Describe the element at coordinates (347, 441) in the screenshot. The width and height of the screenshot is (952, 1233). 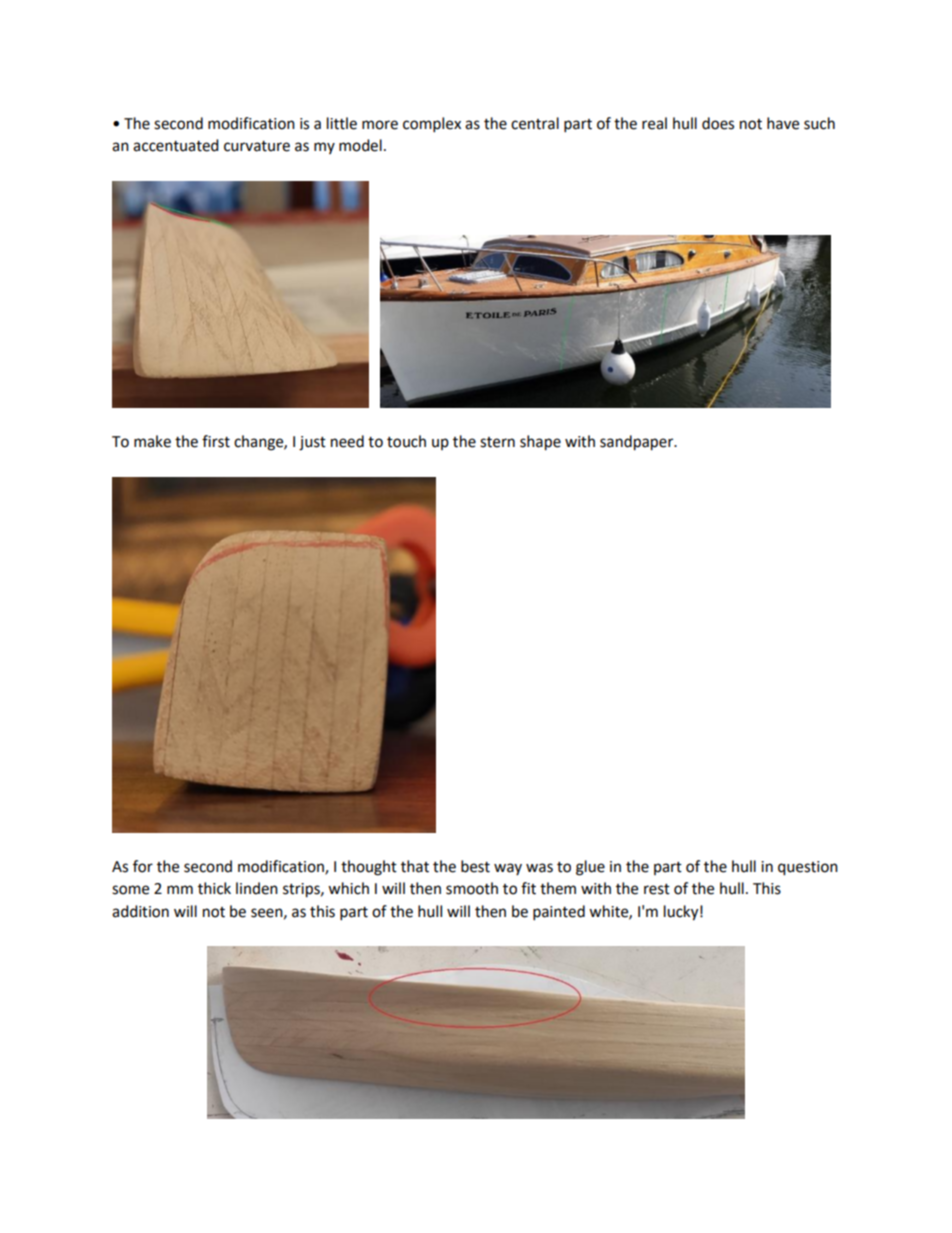
I see `need` at that location.
